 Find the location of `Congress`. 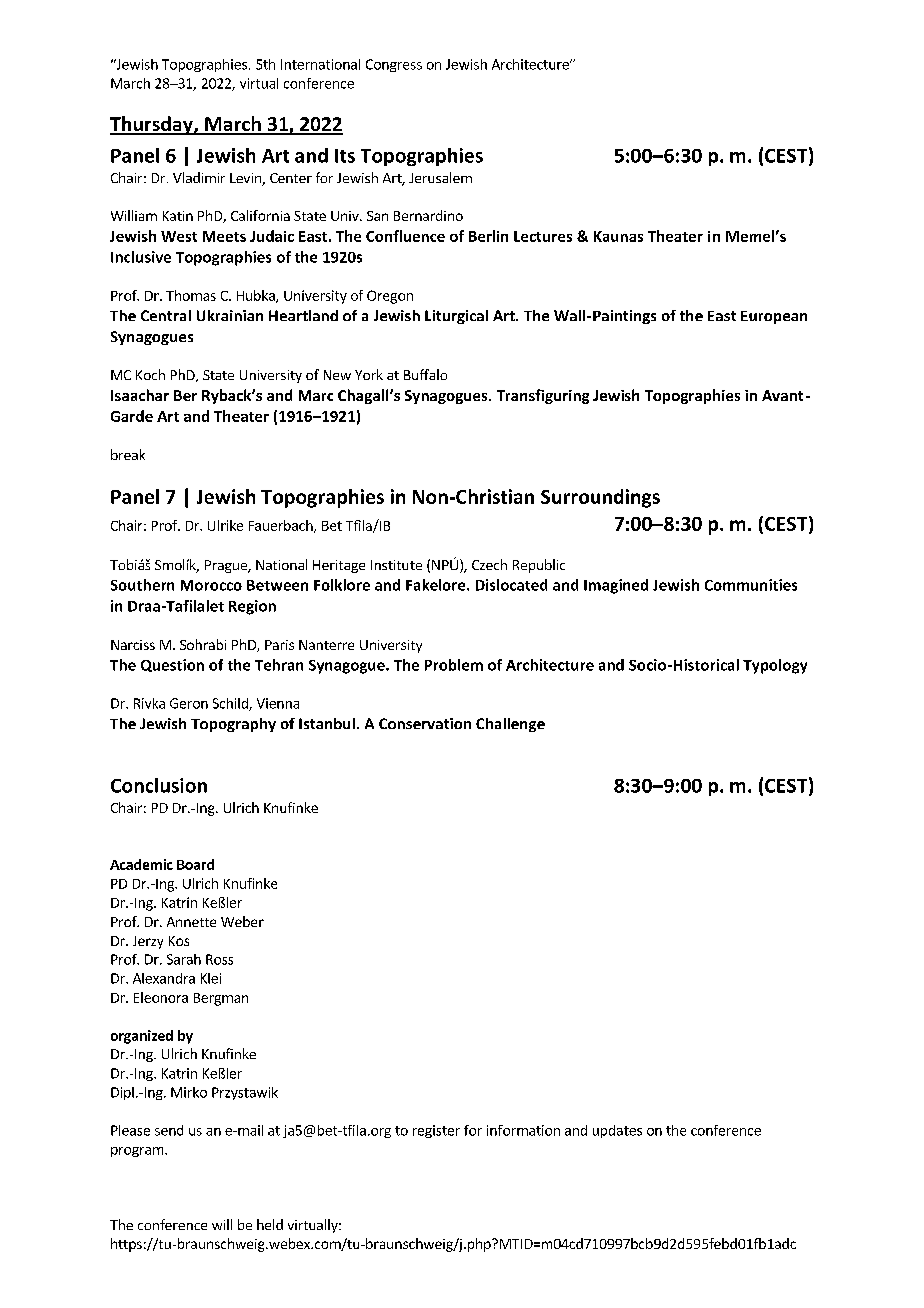

Congress is located at coordinates (394, 65).
